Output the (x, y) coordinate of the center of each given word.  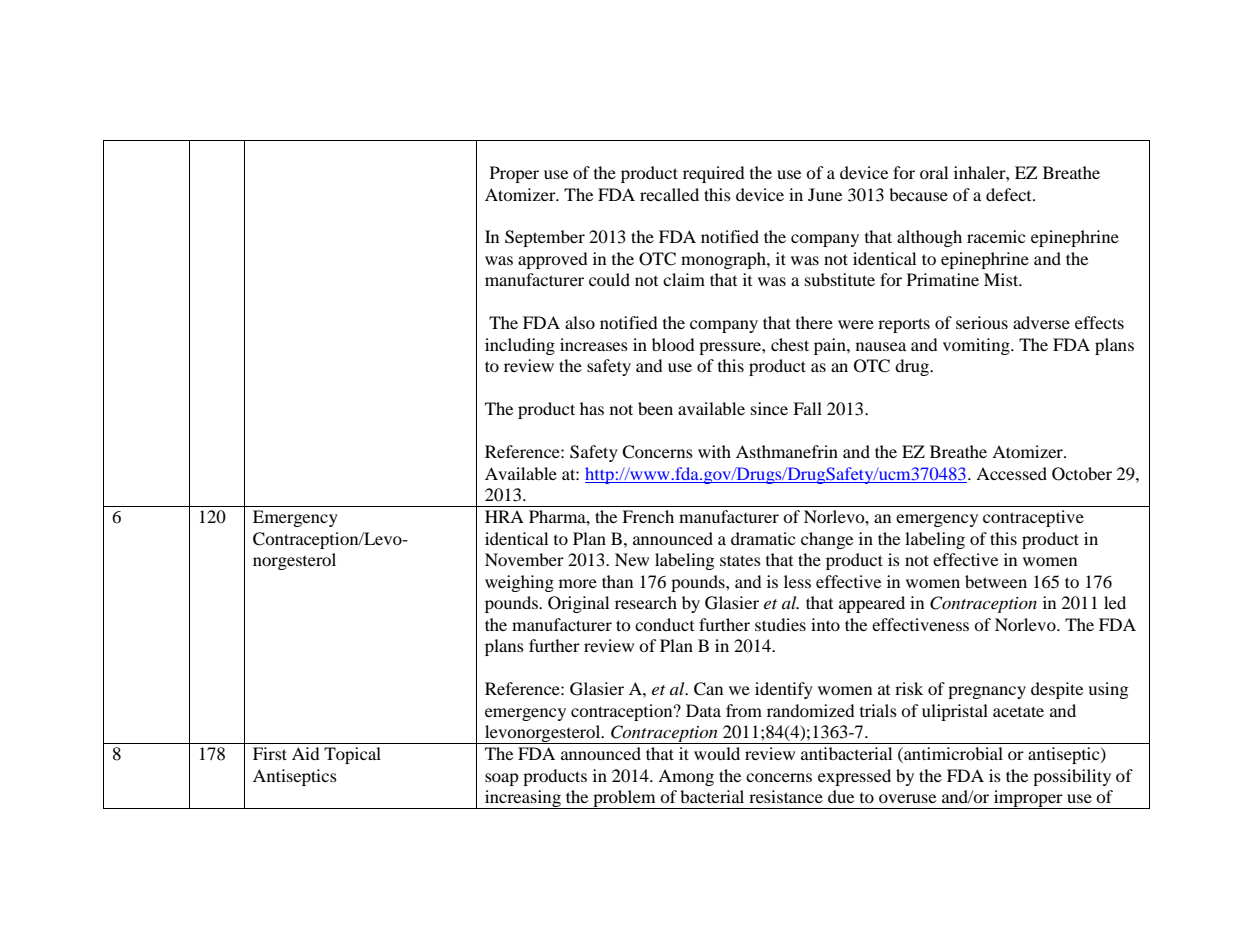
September (545, 238)
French (648, 516)
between (996, 581)
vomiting (977, 346)
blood (673, 344)
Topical (352, 755)
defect (1010, 194)
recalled (669, 194)
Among (686, 777)
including (520, 346)
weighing (519, 583)
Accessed (1011, 473)
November (524, 559)
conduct (664, 624)
